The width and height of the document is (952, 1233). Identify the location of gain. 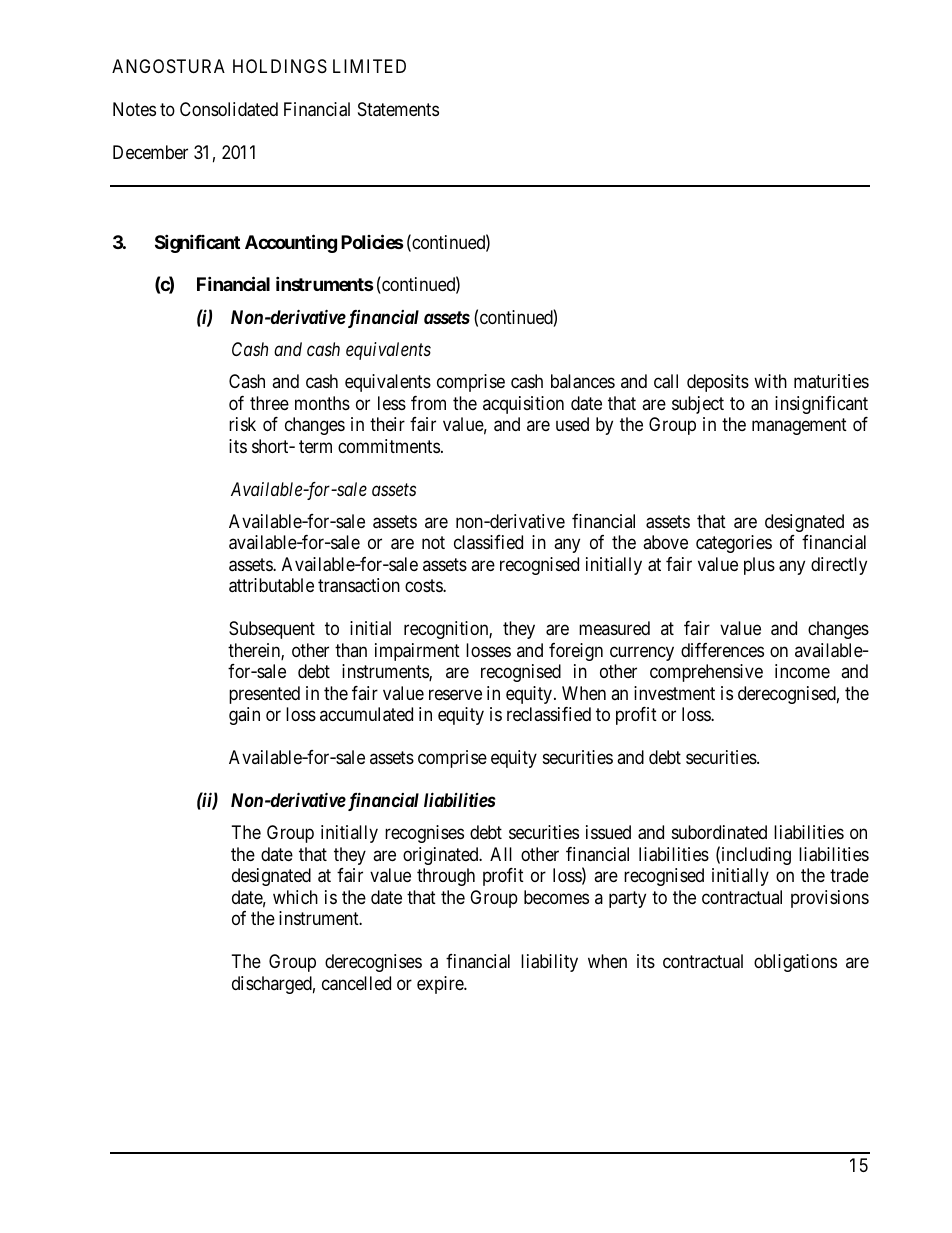
(244, 716).
